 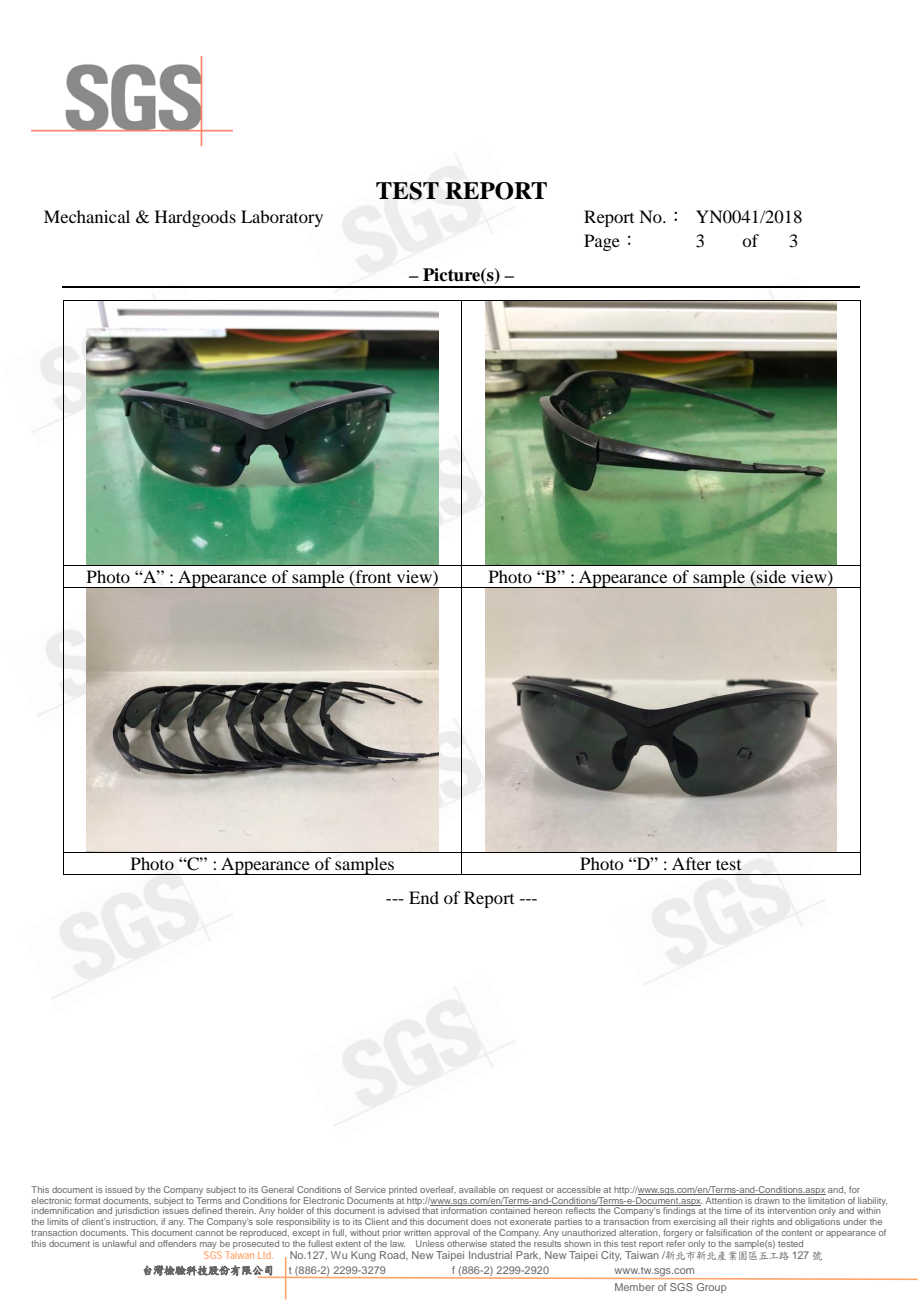 I want to click on limitation, so click(x=826, y=1200).
